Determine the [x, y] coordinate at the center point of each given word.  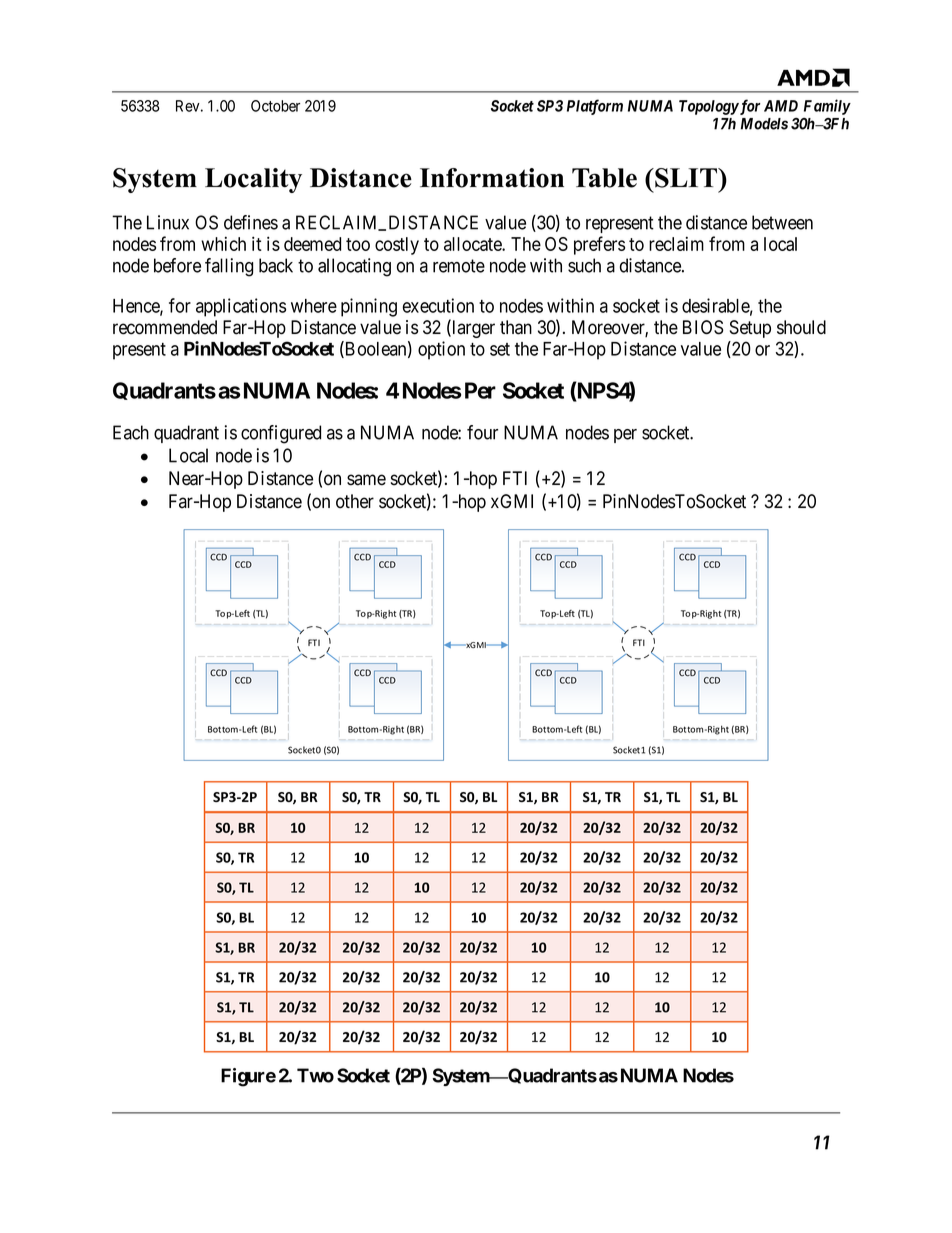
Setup [750, 329]
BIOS [703, 327]
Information [492, 178]
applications [241, 307]
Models [764, 124]
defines [251, 222]
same [366, 480]
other [355, 501]
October [275, 106]
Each [131, 432]
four [482, 432]
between [782, 222]
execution [438, 305]
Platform [595, 107]
